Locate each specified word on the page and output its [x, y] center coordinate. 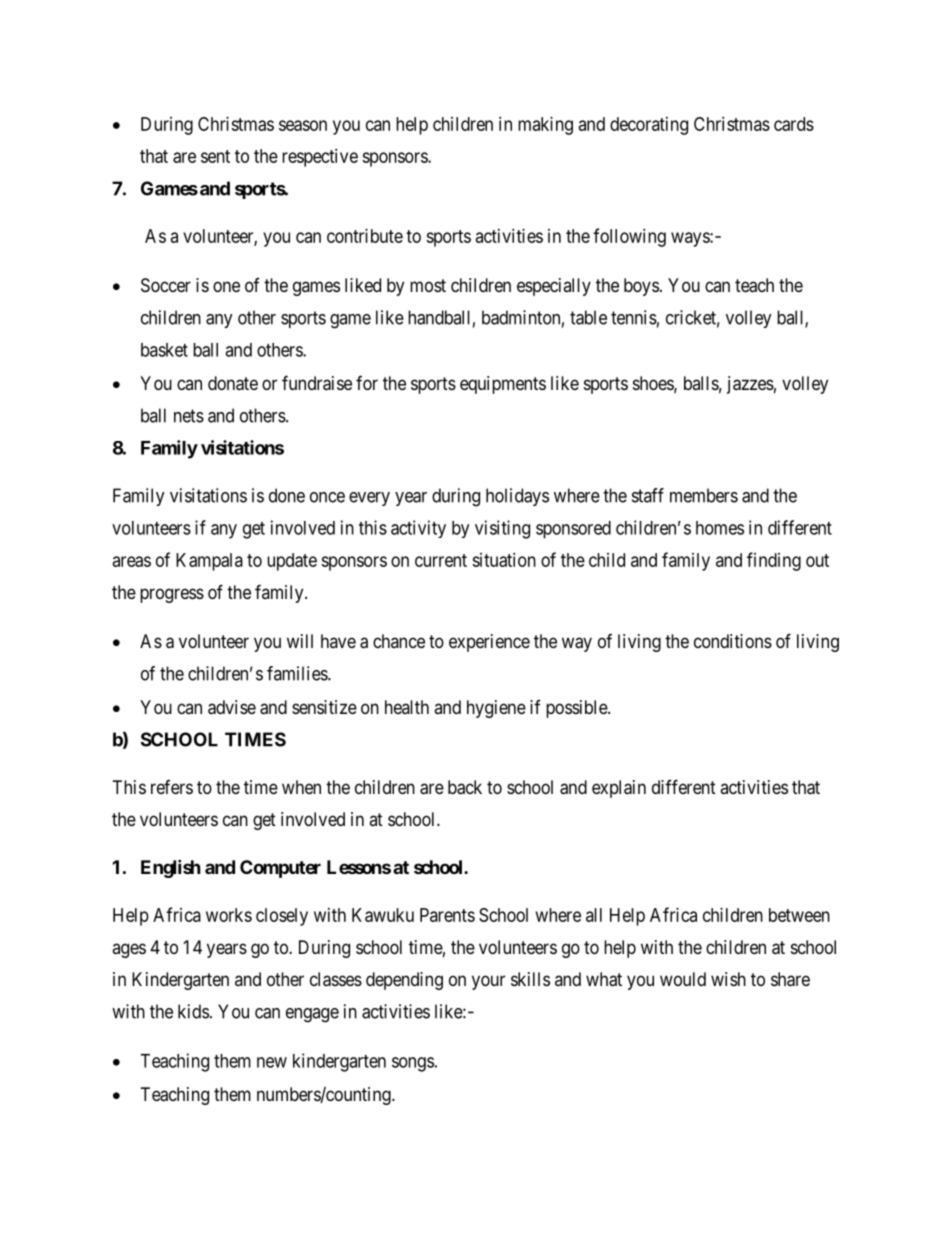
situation [504, 560]
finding [774, 561]
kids [193, 1011]
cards [794, 124]
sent [215, 156]
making [545, 126]
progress [172, 595]
